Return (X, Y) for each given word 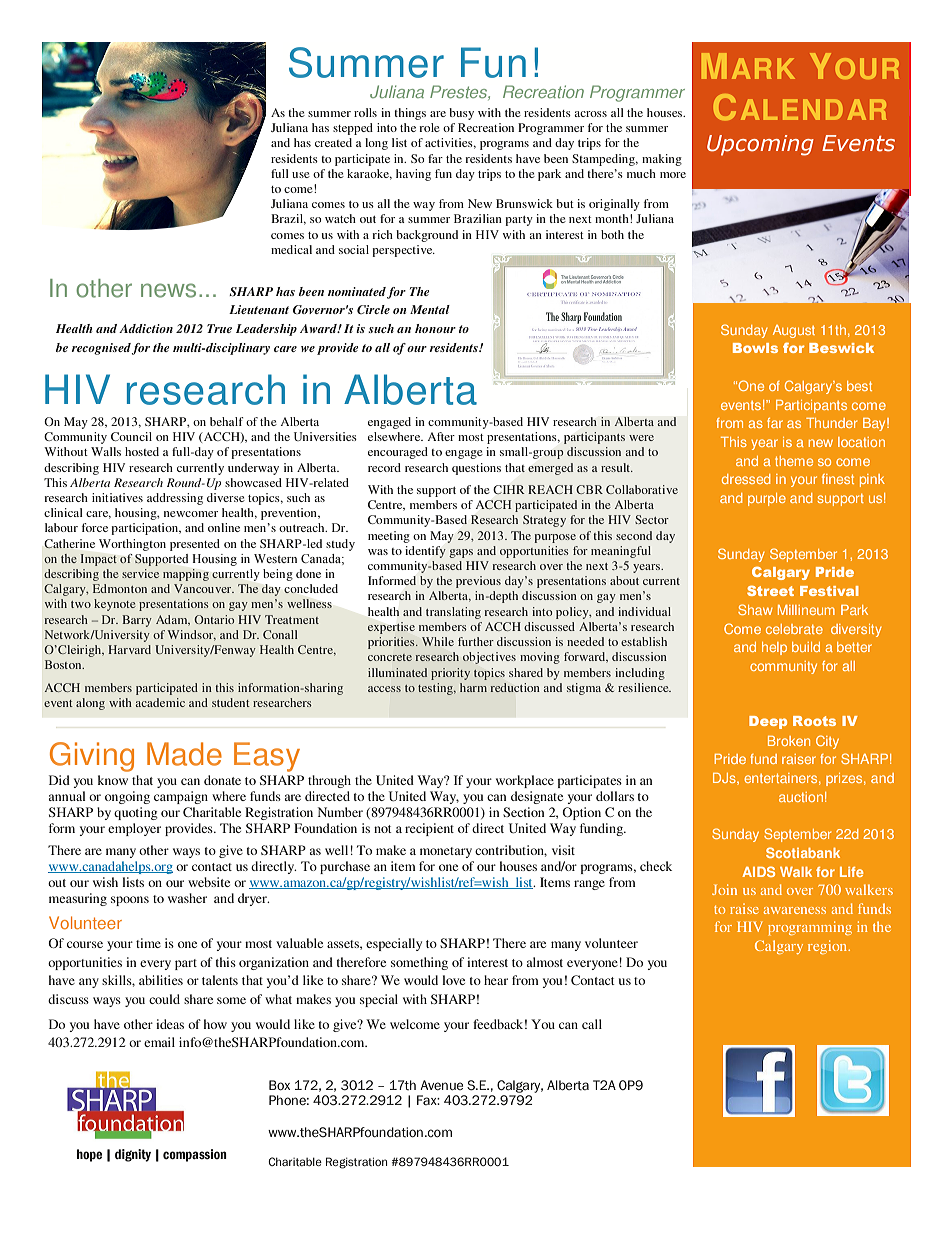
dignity (133, 1155)
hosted (142, 451)
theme (794, 461)
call (592, 1024)
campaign (181, 797)
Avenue (441, 1085)
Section (523, 812)
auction (801, 797)
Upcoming (760, 145)
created (333, 142)
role (429, 127)
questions (476, 469)
